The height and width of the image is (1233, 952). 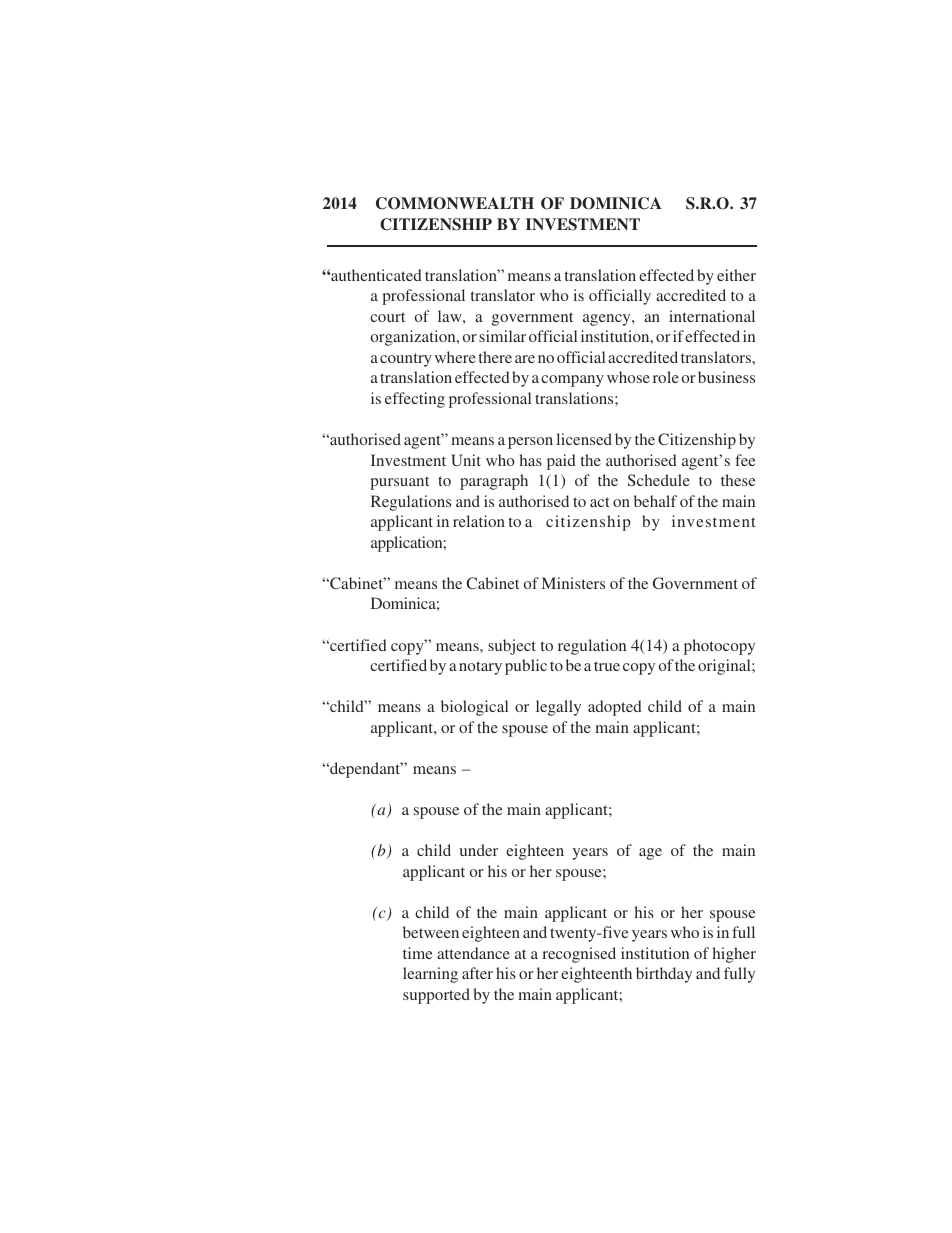 What do you see at coordinates (399, 483) in the image?
I see `pursuant` at bounding box center [399, 483].
